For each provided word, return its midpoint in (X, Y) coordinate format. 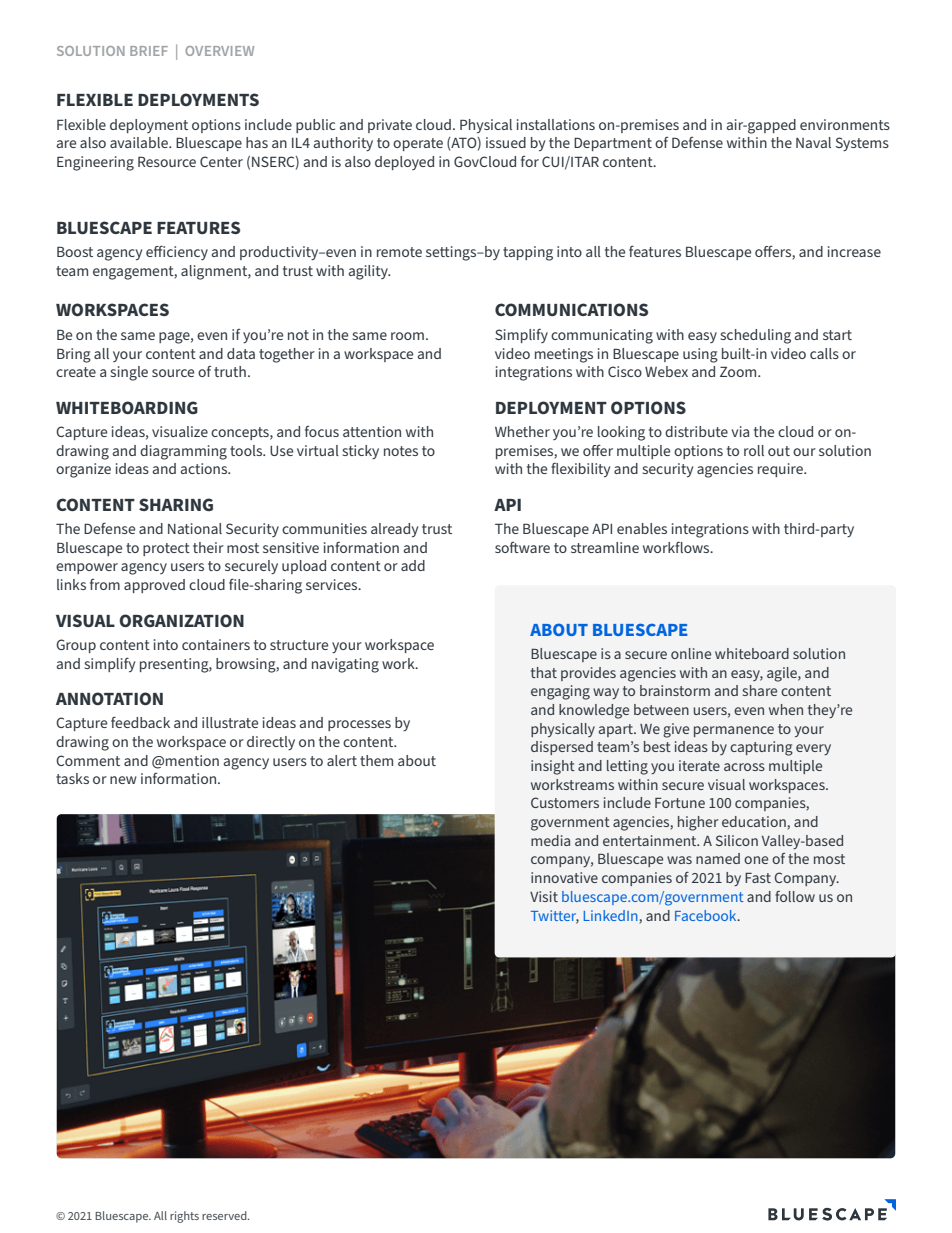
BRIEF (149, 51)
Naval (813, 142)
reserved (225, 1215)
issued (506, 142)
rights (184, 1217)
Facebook (707, 915)
